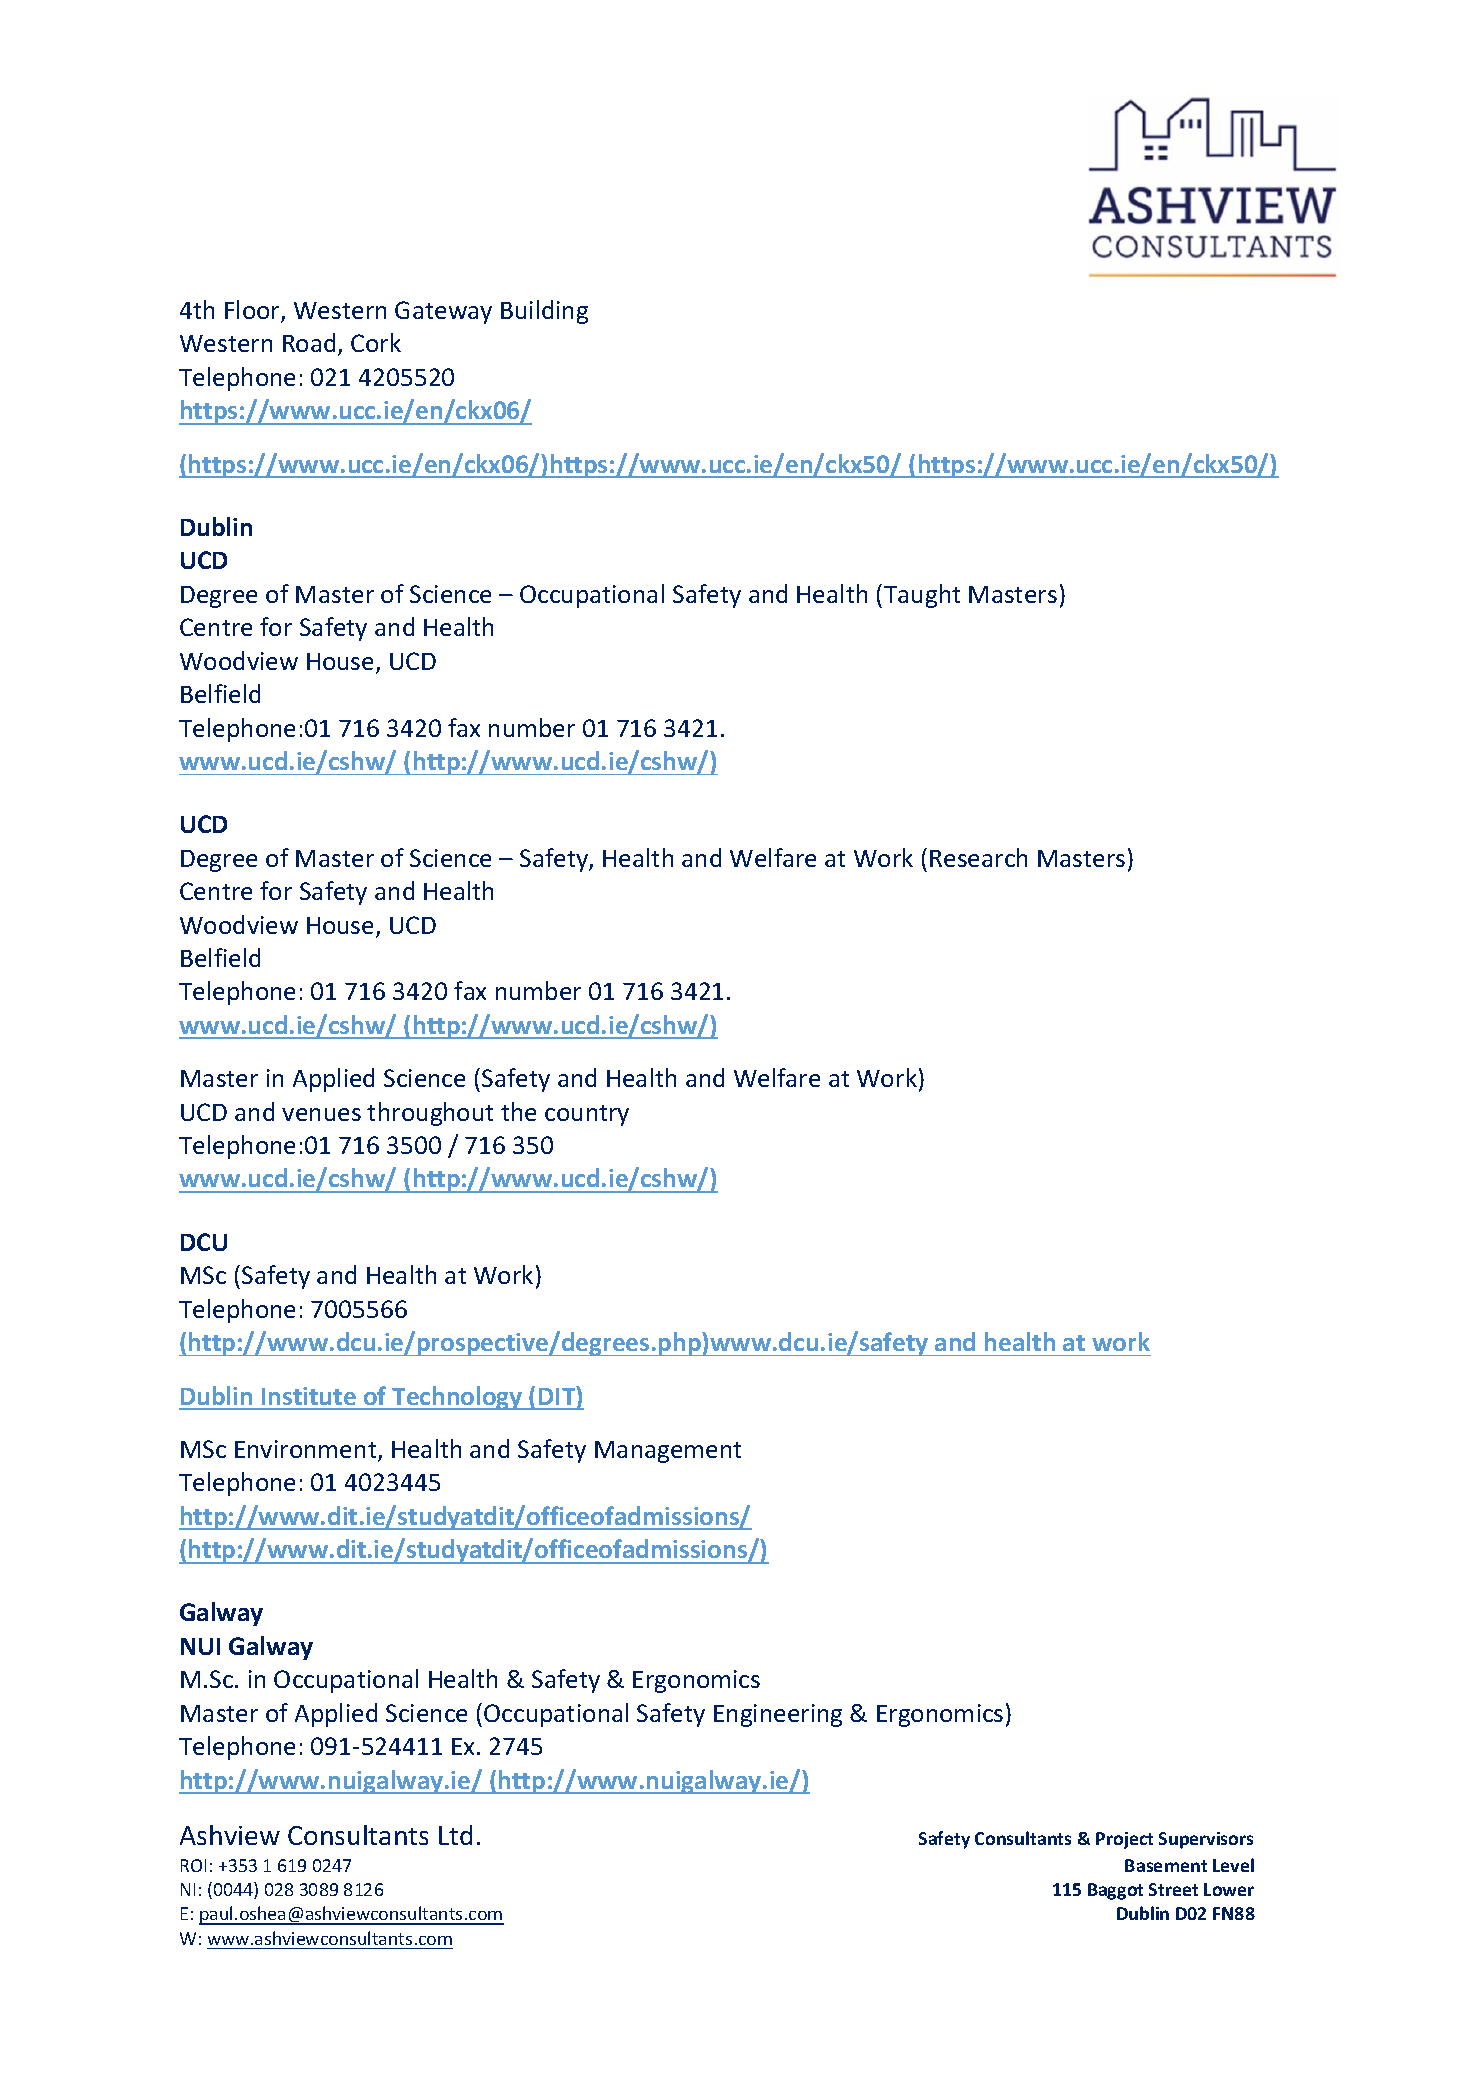 The image size is (1482, 2096). What do you see at coordinates (193, 1865) in the screenshot?
I see `ROI` at bounding box center [193, 1865].
